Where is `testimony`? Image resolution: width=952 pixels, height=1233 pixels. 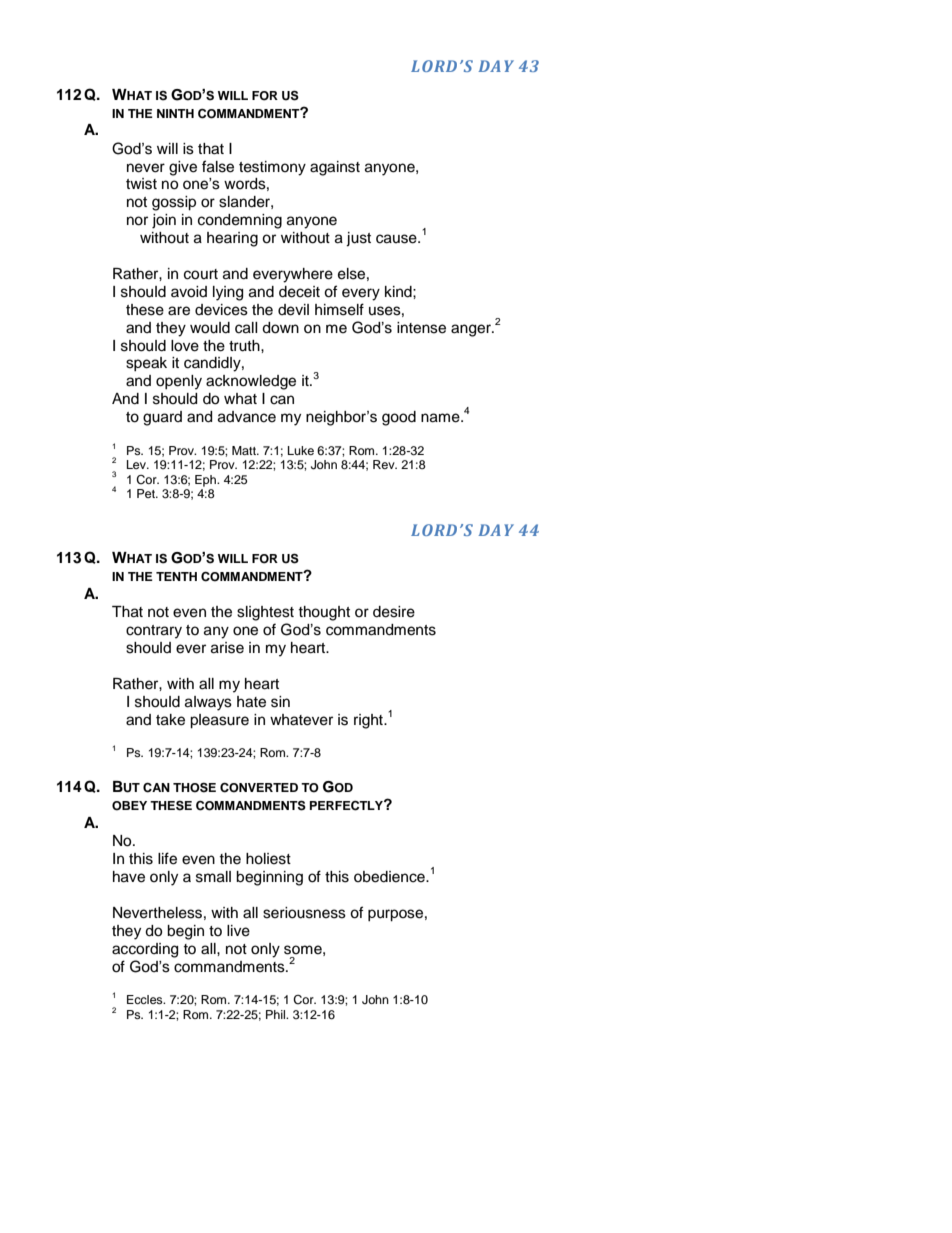 testimony is located at coordinates (272, 168).
